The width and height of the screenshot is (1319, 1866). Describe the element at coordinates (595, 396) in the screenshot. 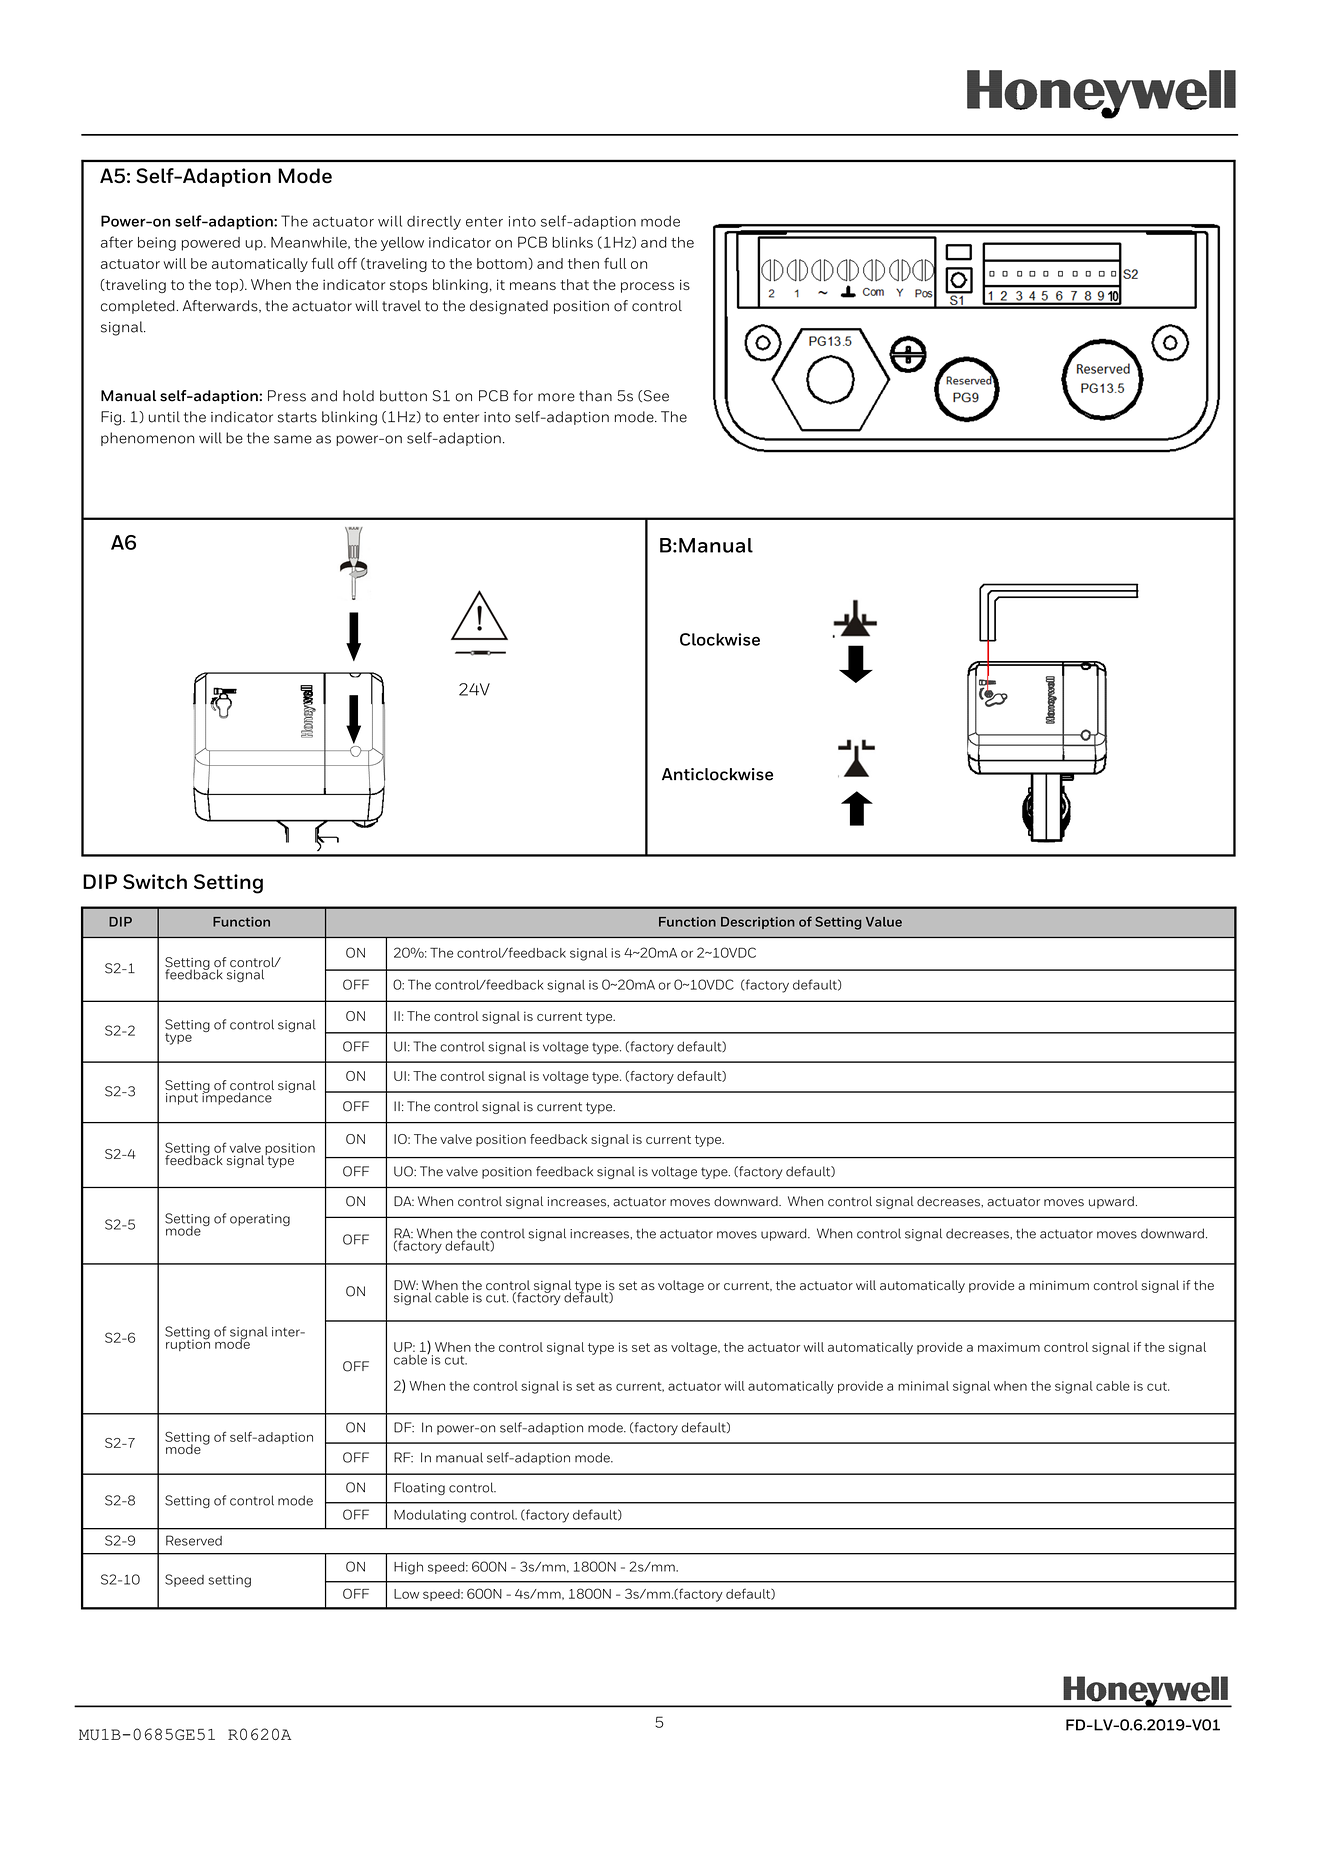

I see `than` at that location.
